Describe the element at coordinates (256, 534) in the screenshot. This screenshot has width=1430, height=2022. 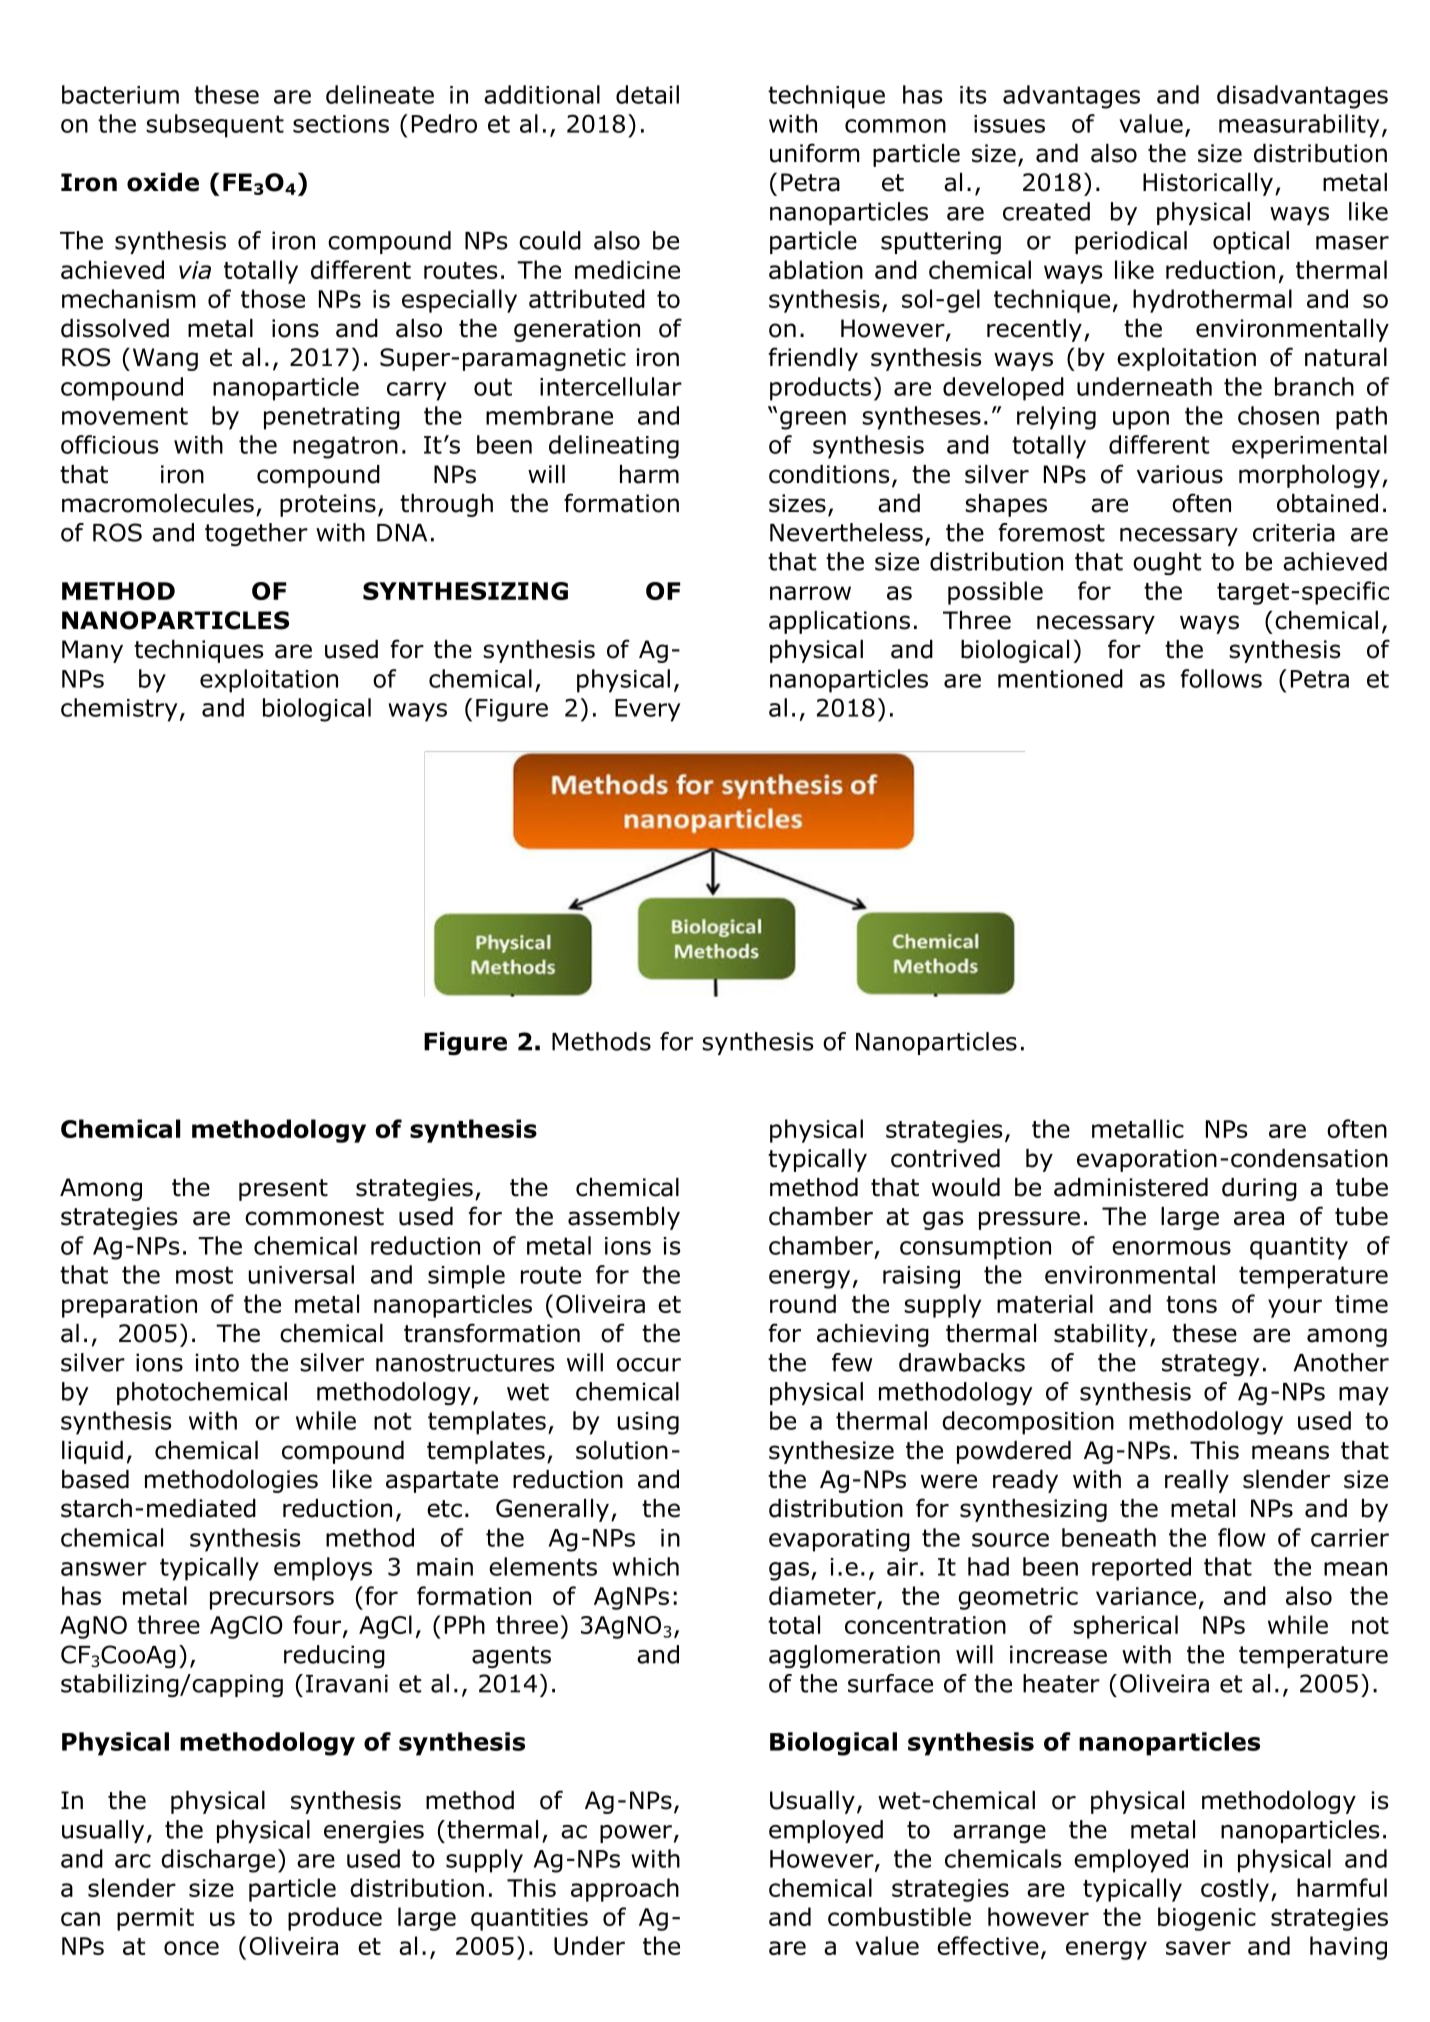
I see `together` at that location.
